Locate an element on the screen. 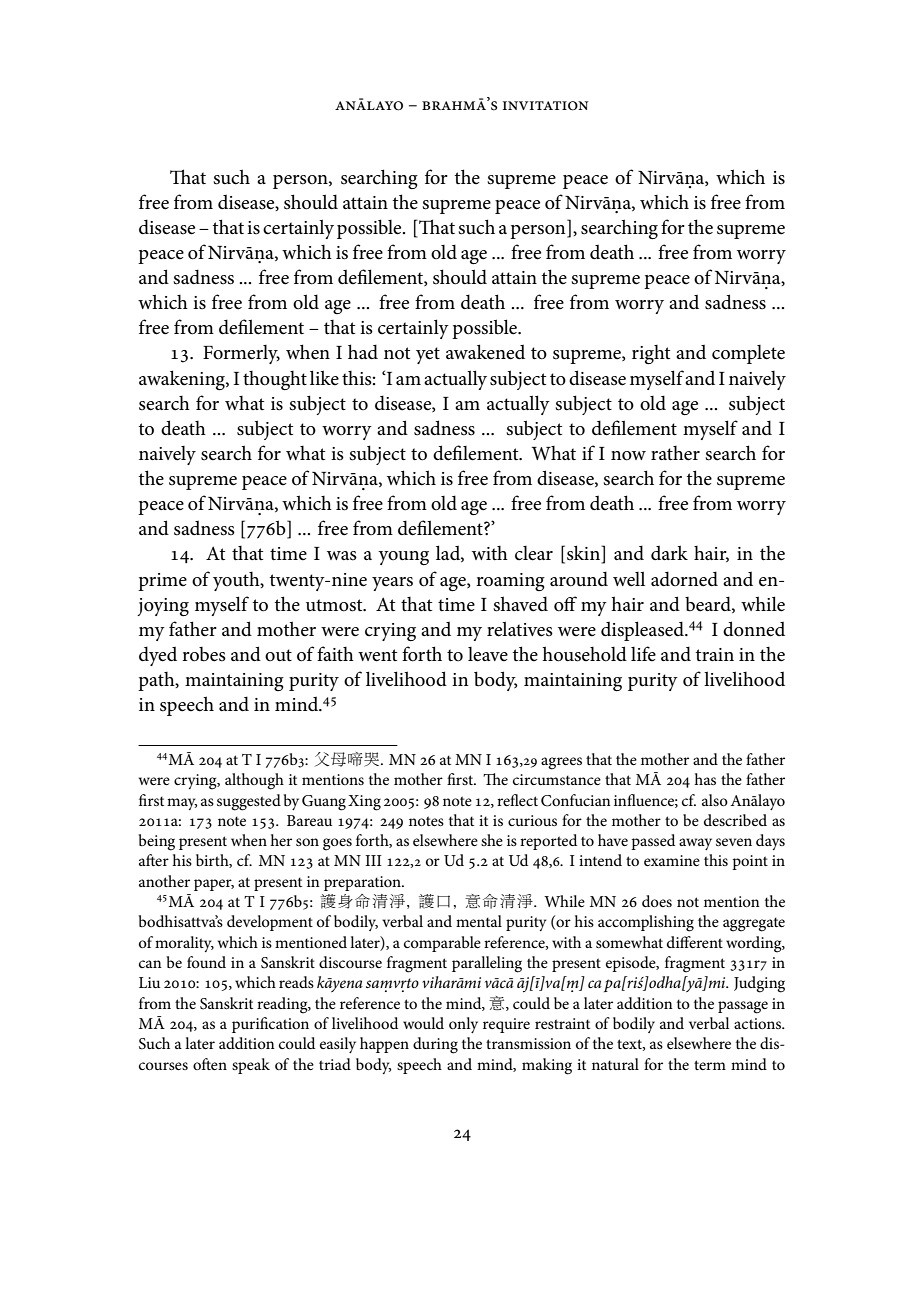  during is located at coordinates (435, 1045).
